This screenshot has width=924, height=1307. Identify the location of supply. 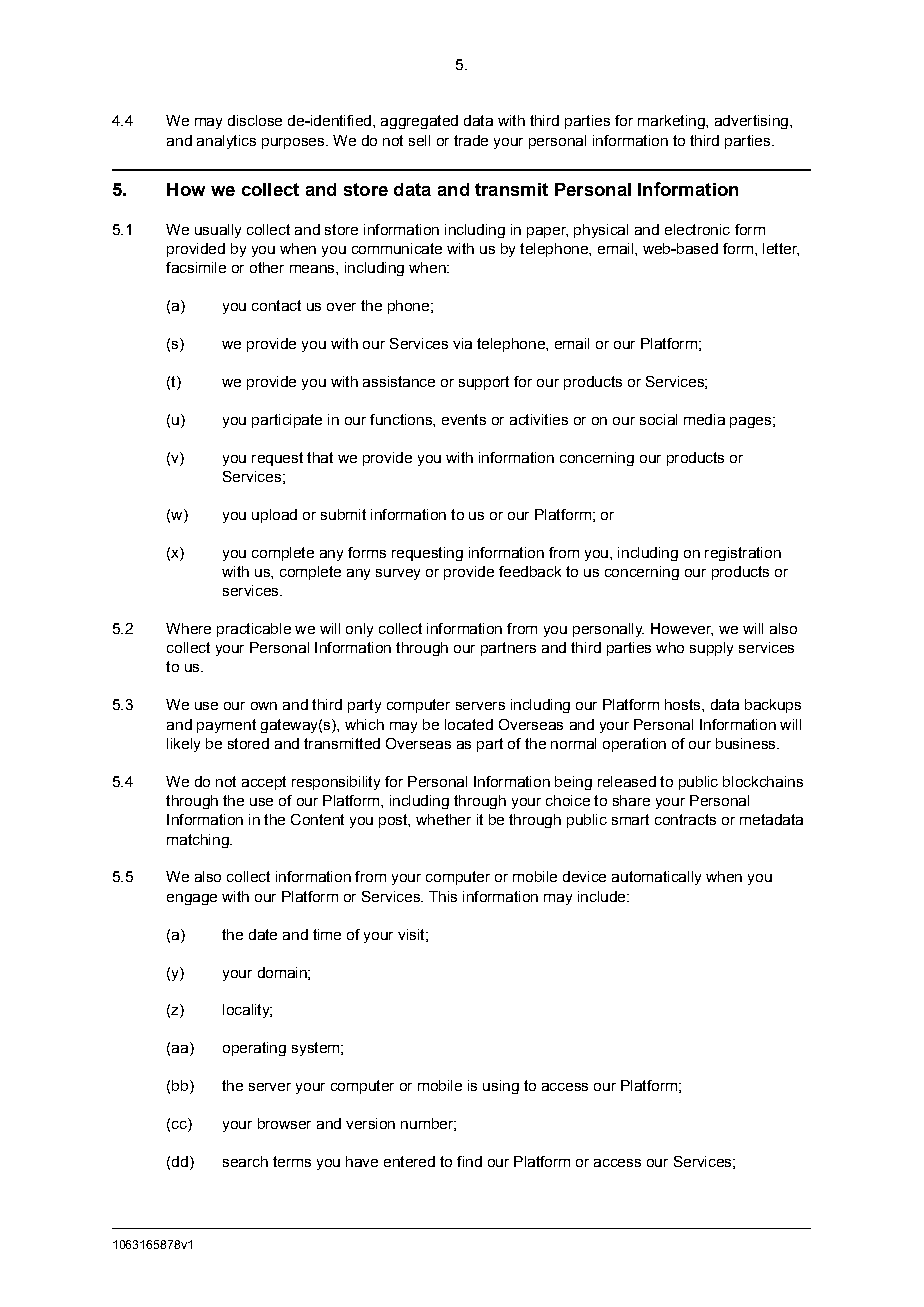
(711, 649).
